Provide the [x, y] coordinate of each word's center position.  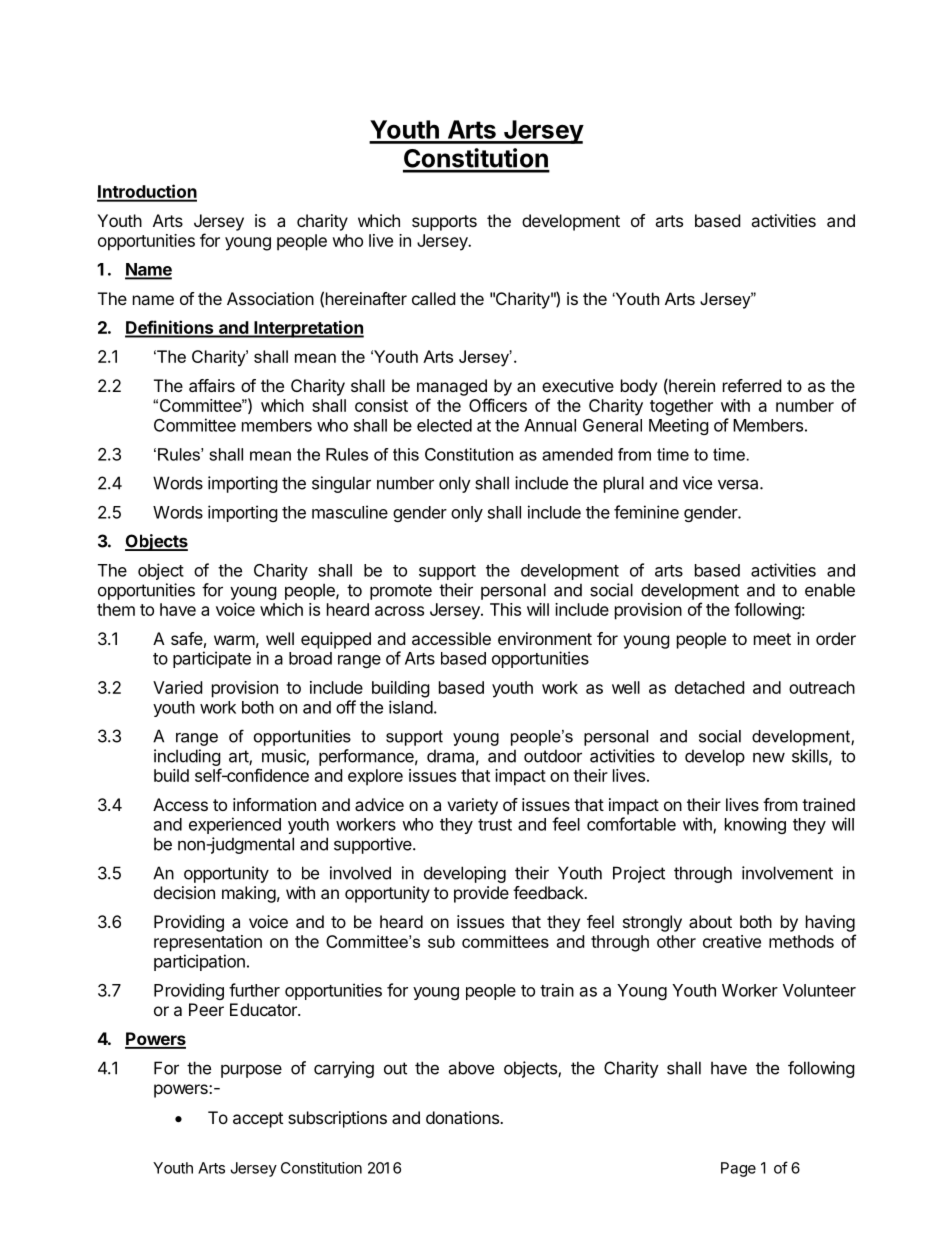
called [433, 298]
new [769, 757]
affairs [212, 385]
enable [830, 590]
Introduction [147, 192]
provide [481, 894]
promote [401, 592]
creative [732, 941]
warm [234, 640]
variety [472, 806]
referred [752, 385]
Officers [498, 405]
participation [199, 962]
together [681, 407]
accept [258, 1120]
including [187, 757]
